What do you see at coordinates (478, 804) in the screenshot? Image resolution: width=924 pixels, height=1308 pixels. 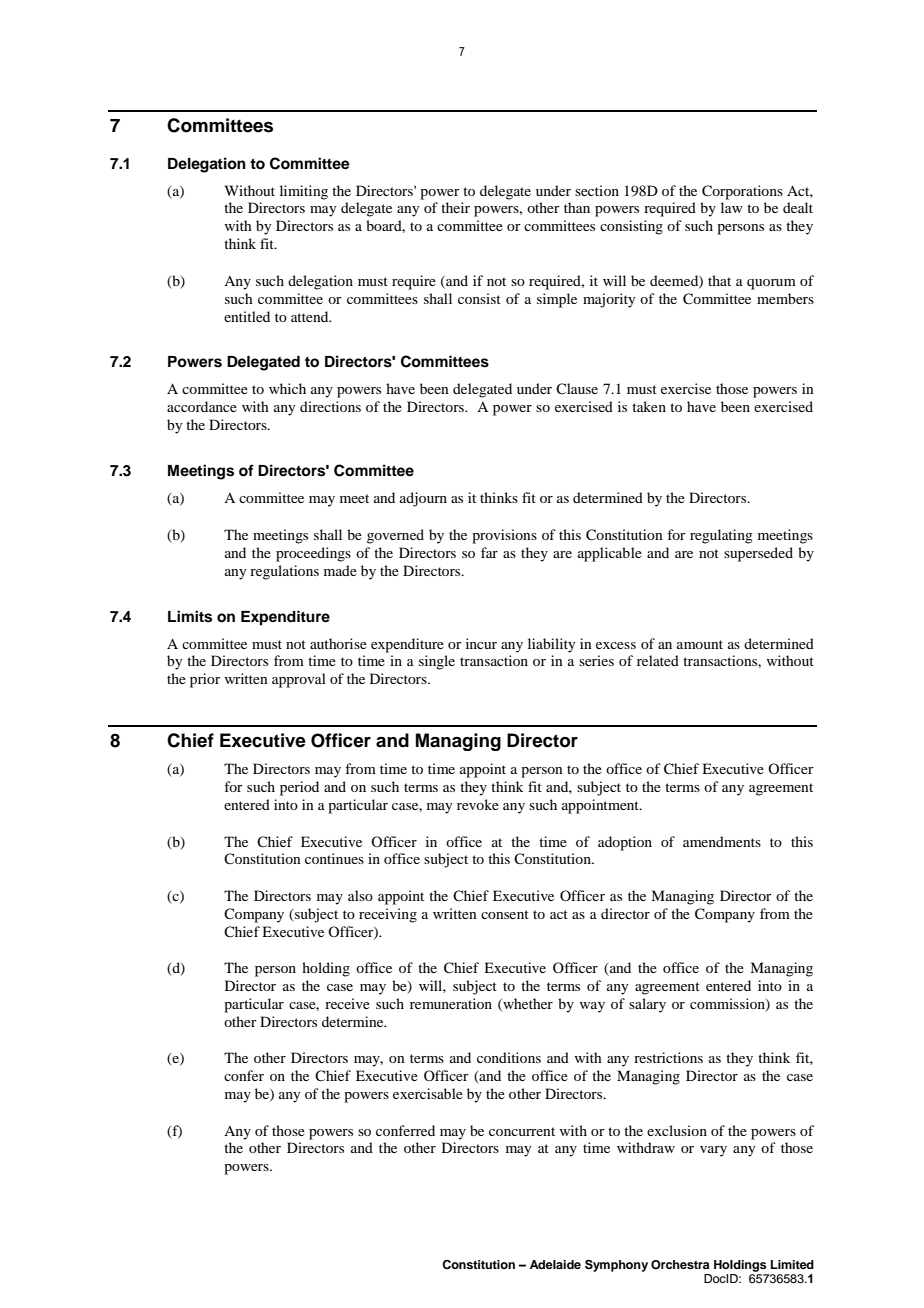 I see `revoke` at bounding box center [478, 804].
